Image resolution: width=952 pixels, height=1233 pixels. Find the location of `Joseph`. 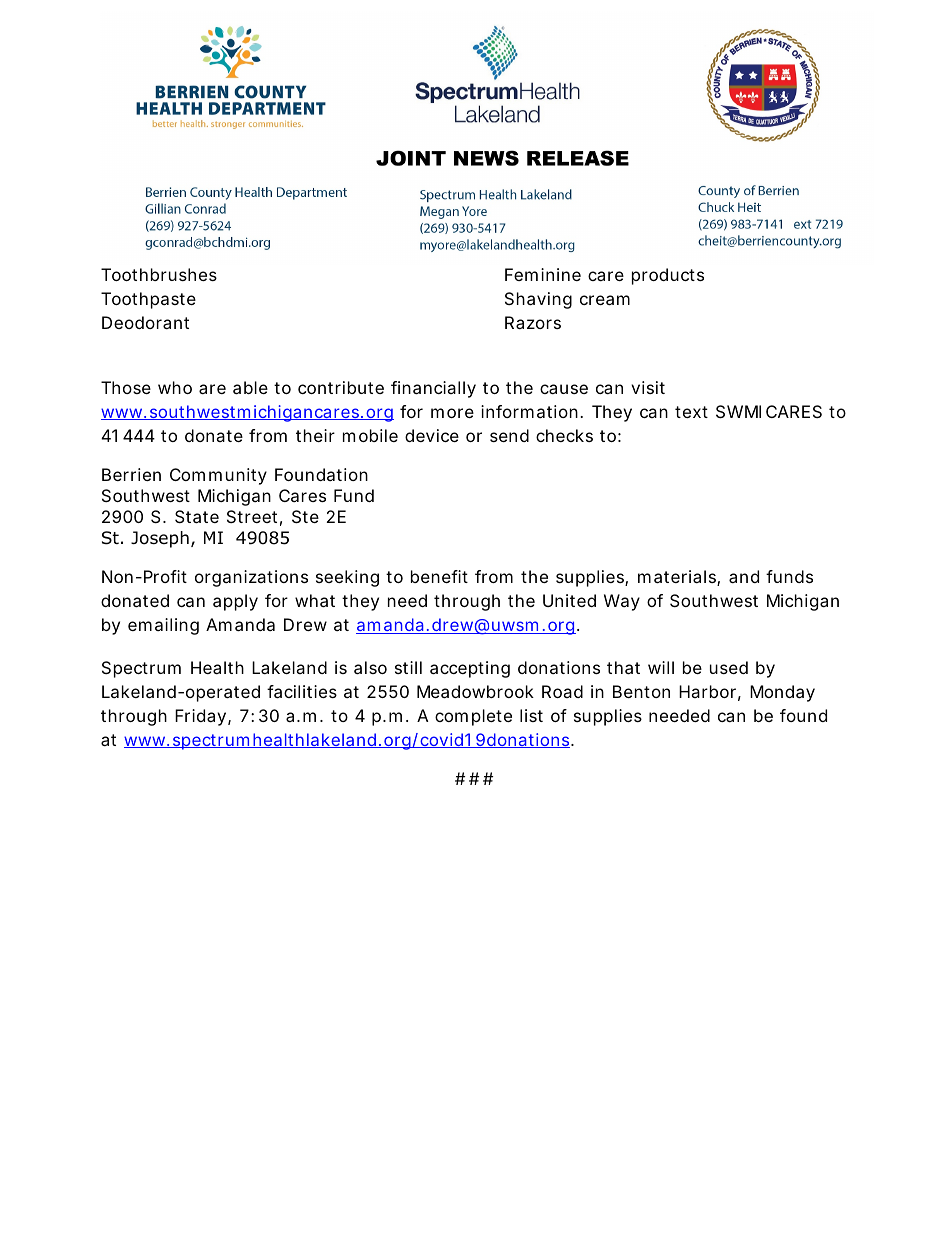

Joseph is located at coordinates (160, 539).
